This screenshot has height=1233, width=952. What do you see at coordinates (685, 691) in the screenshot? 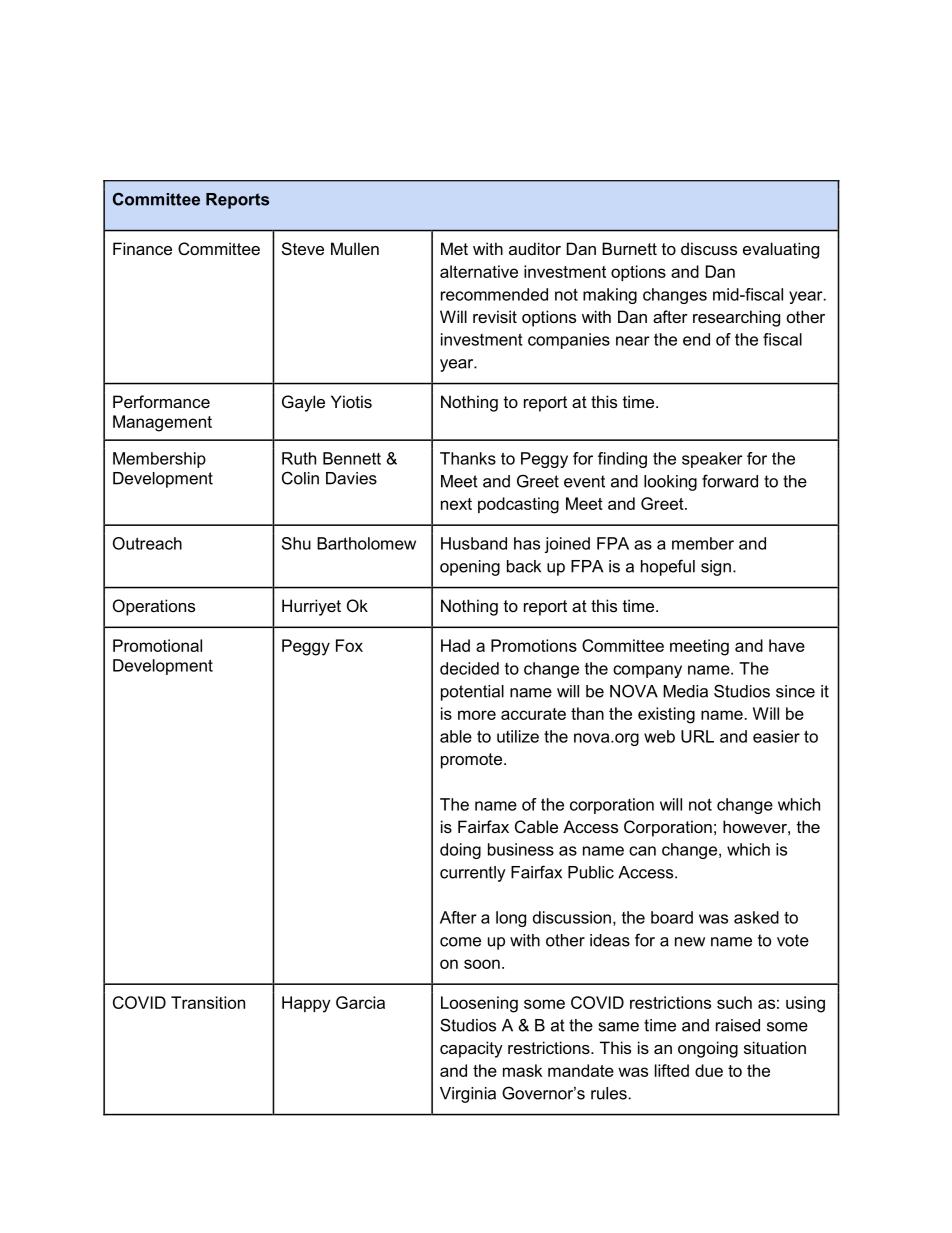
I see `Media` at bounding box center [685, 691].
